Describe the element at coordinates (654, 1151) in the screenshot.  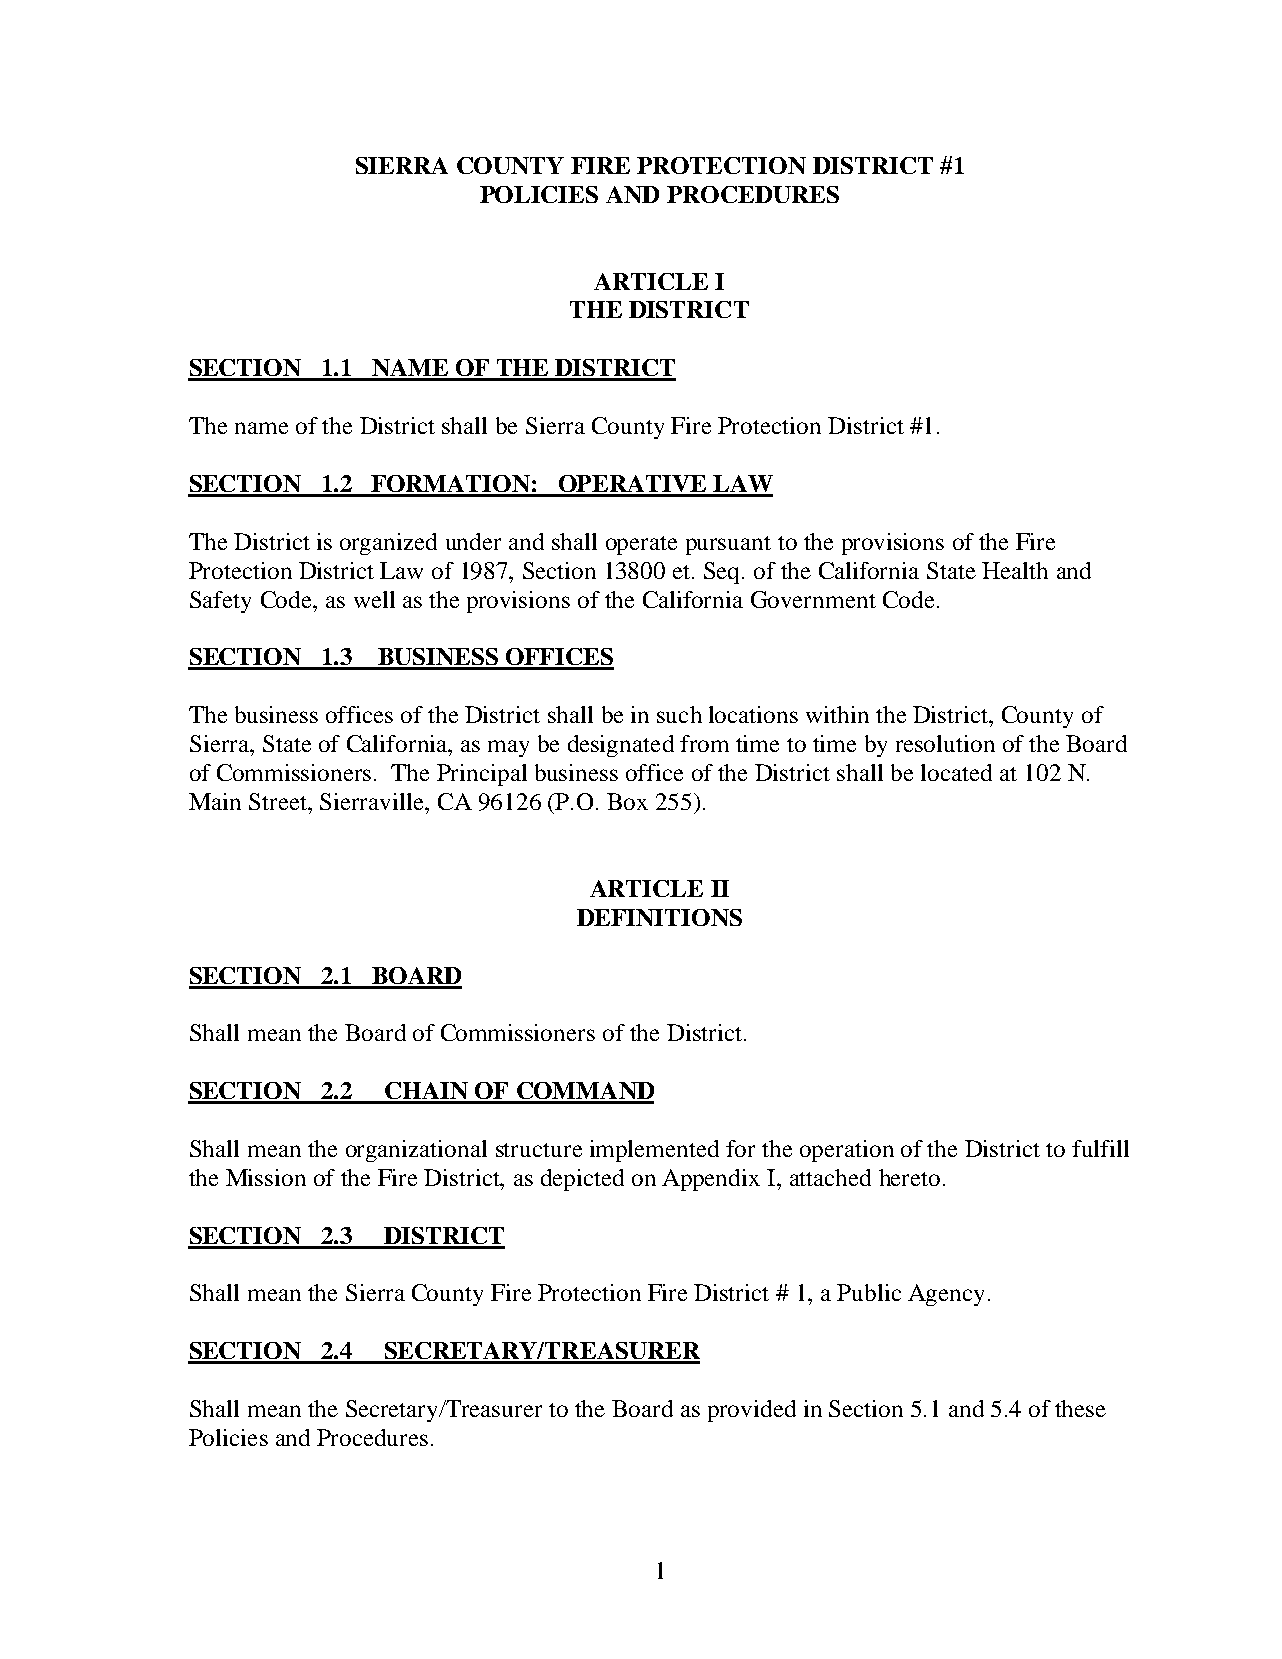
I see `implemented` at that location.
